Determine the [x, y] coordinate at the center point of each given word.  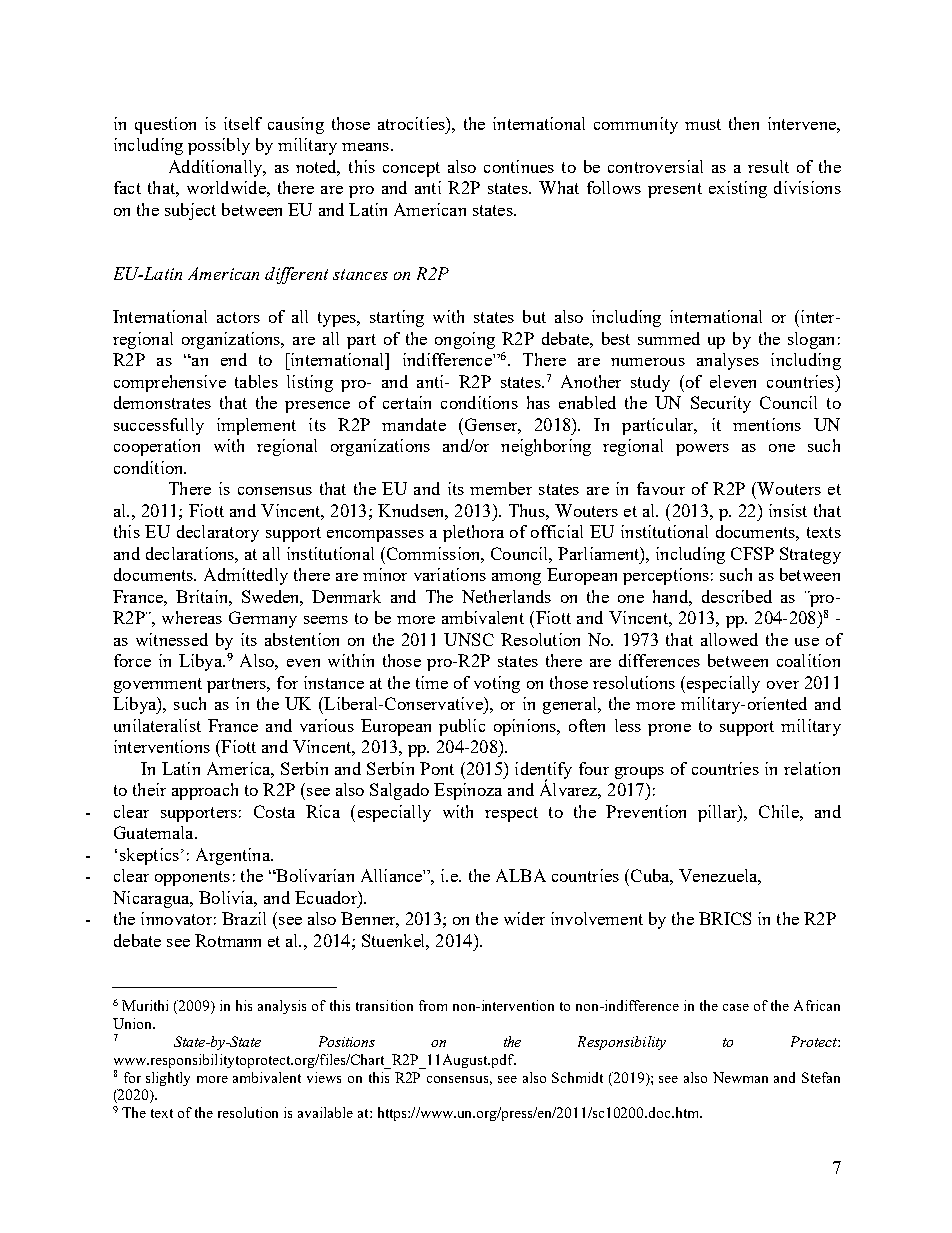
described [737, 596]
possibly [219, 146]
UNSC [469, 639]
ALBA [521, 875]
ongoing [465, 340]
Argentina [234, 856]
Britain [203, 596]
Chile [780, 811]
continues [519, 166]
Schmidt [577, 1077]
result [768, 166]
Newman [740, 1077]
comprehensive [170, 383]
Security [721, 404]
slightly [168, 1079]
